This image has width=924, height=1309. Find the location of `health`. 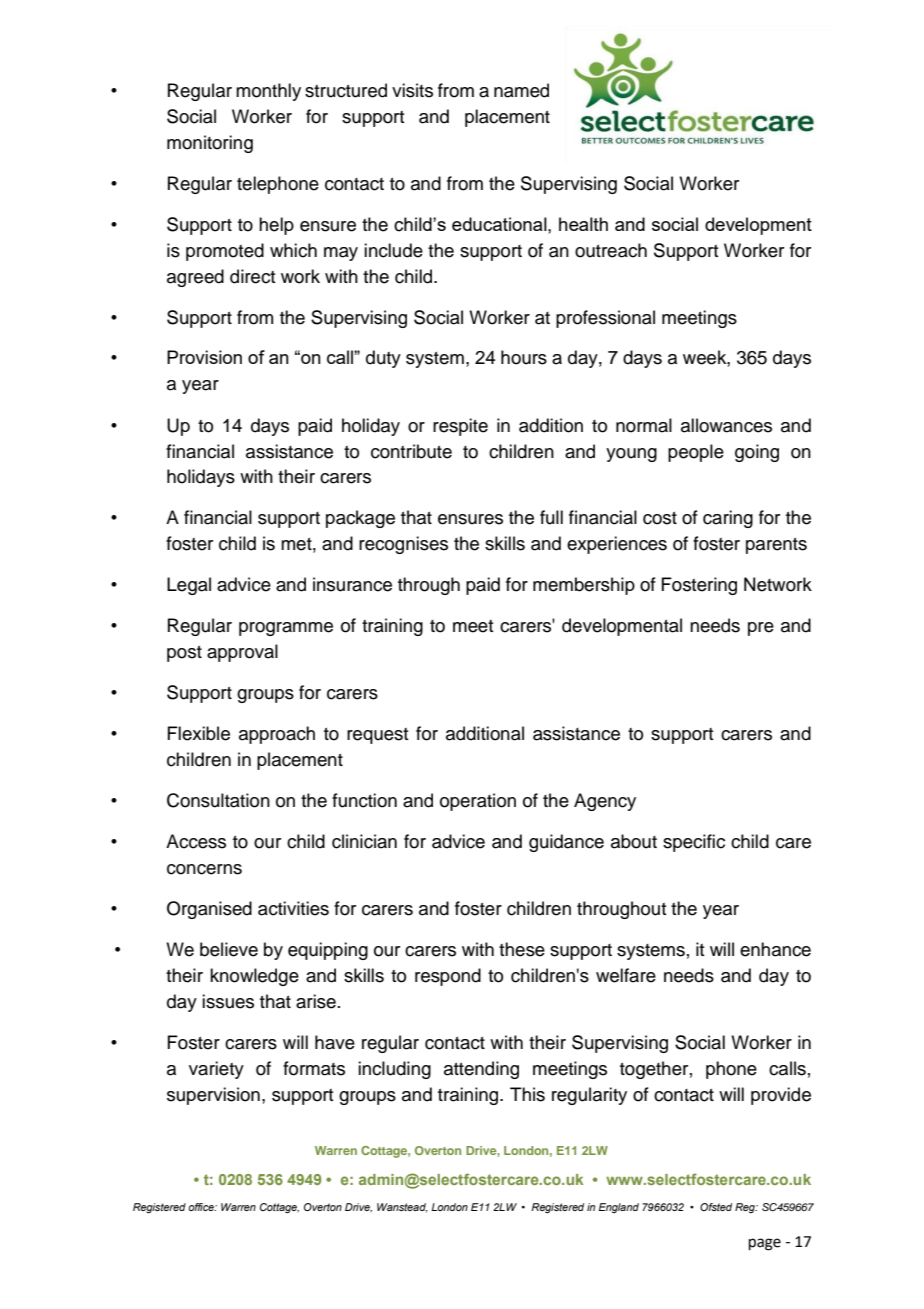

health is located at coordinates (583, 224).
